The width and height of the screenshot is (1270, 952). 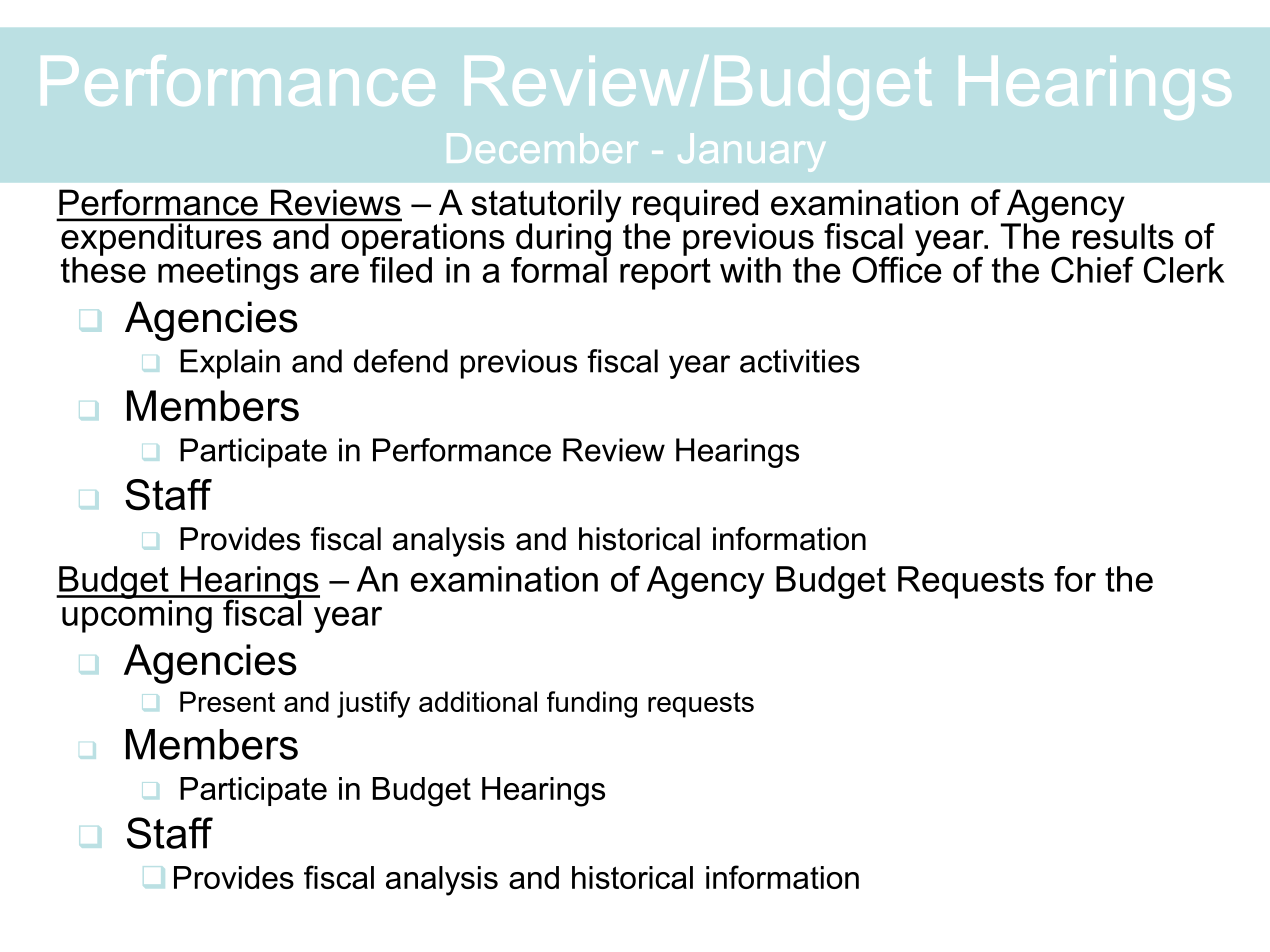 I want to click on Chief, so click(x=1092, y=269).
